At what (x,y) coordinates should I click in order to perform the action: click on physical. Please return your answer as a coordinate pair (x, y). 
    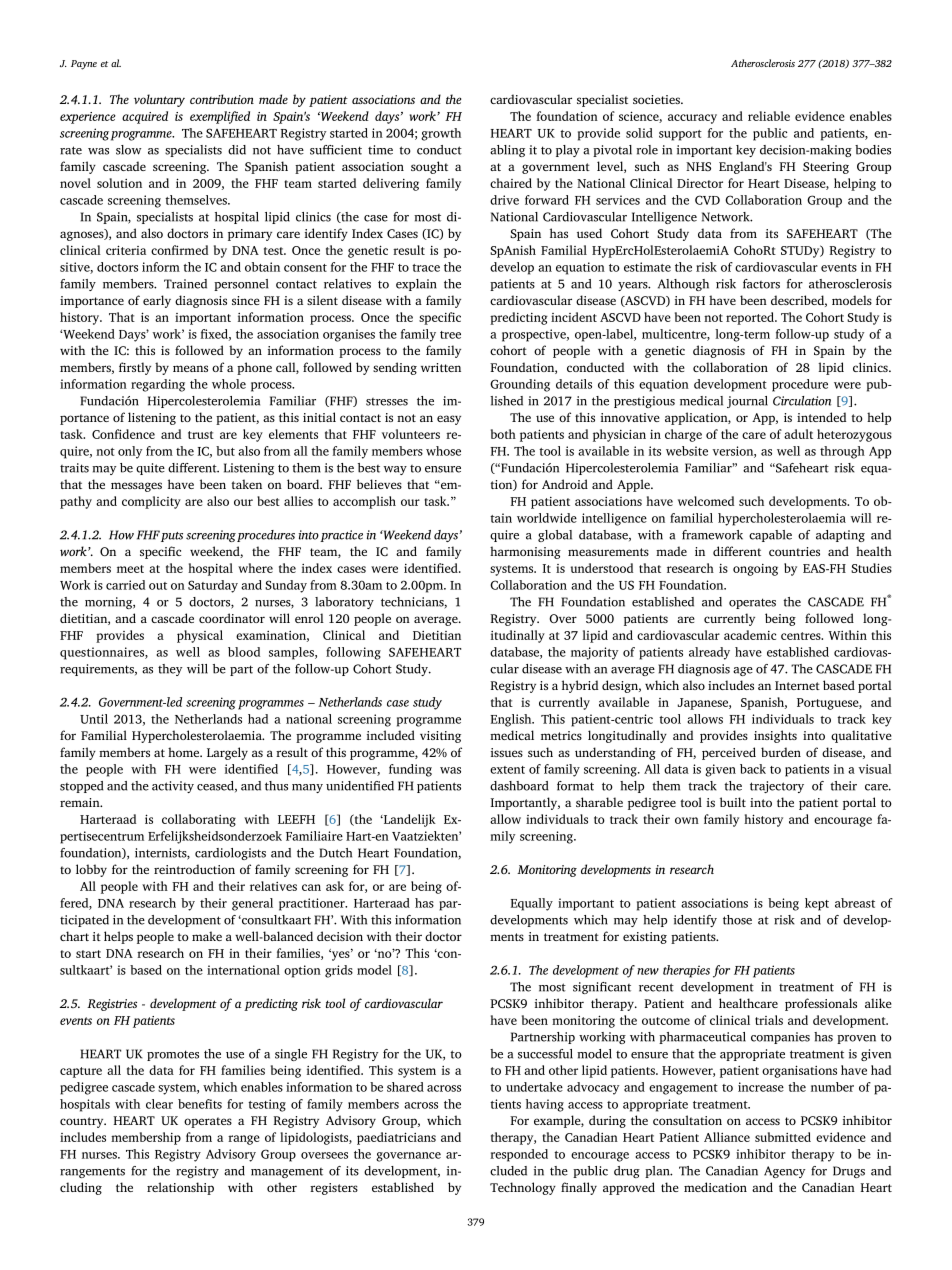
    Looking at the image, I should click on (200, 636).
